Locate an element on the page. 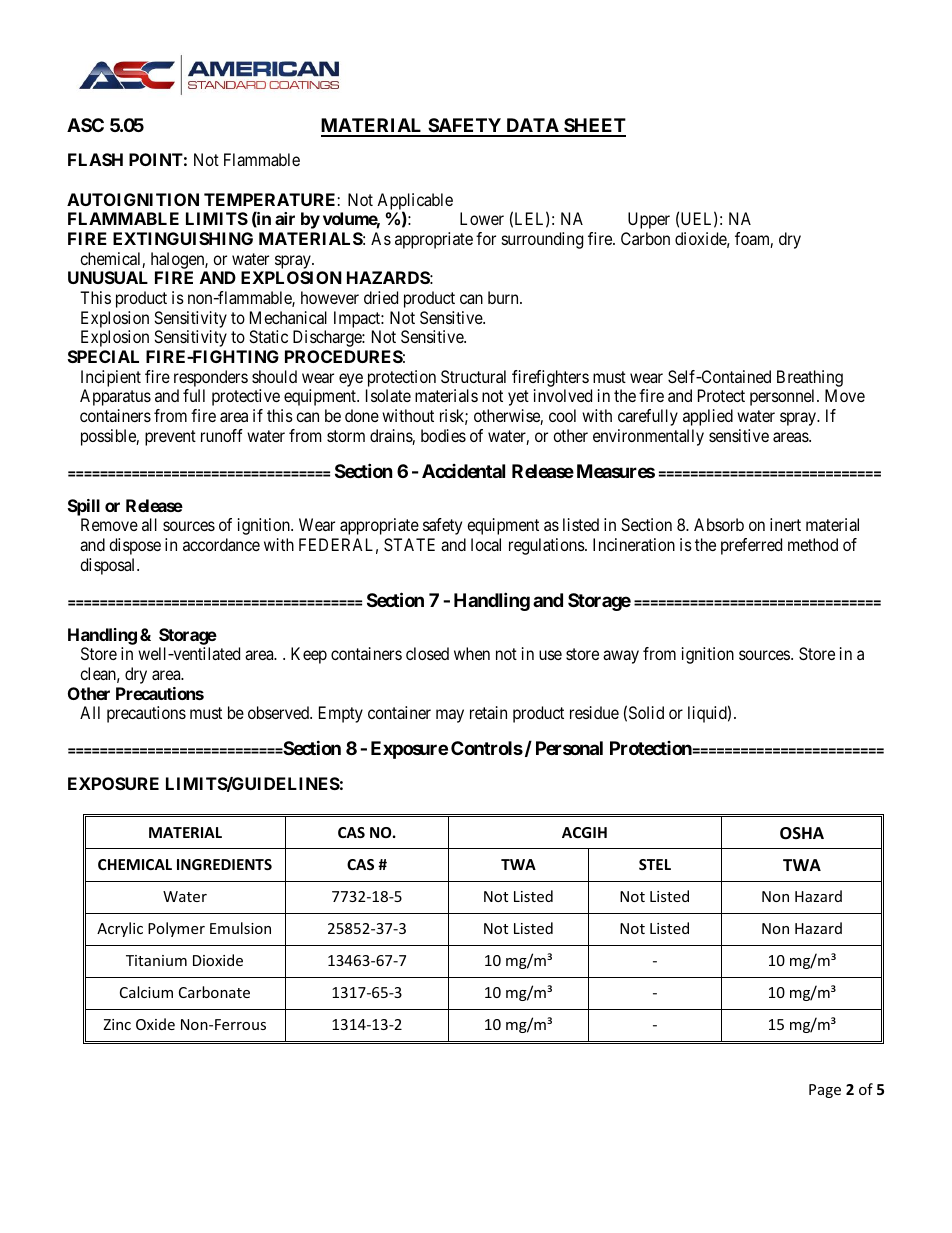  prevent is located at coordinates (170, 438).
